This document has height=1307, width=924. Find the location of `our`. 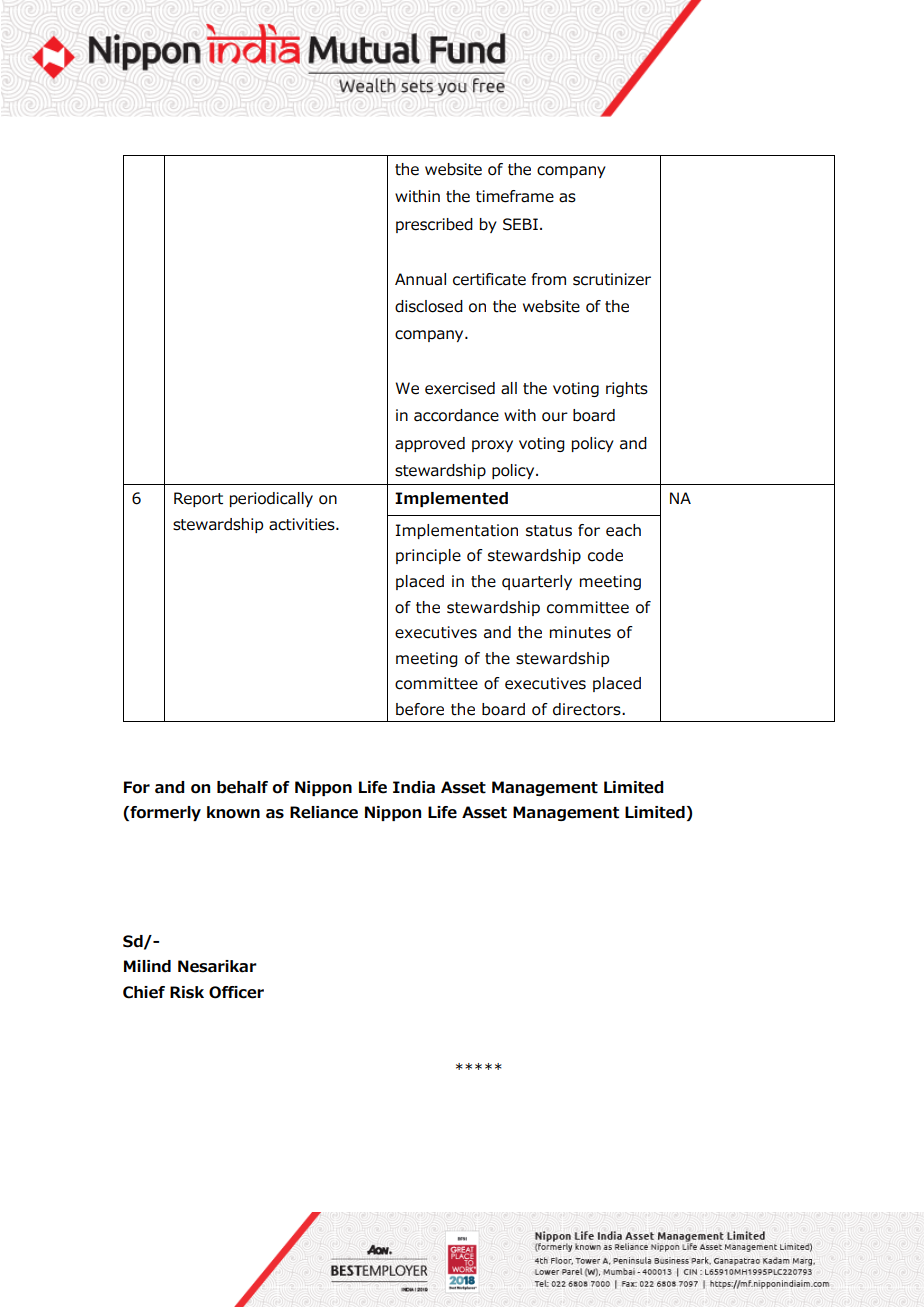

our is located at coordinates (555, 417).
